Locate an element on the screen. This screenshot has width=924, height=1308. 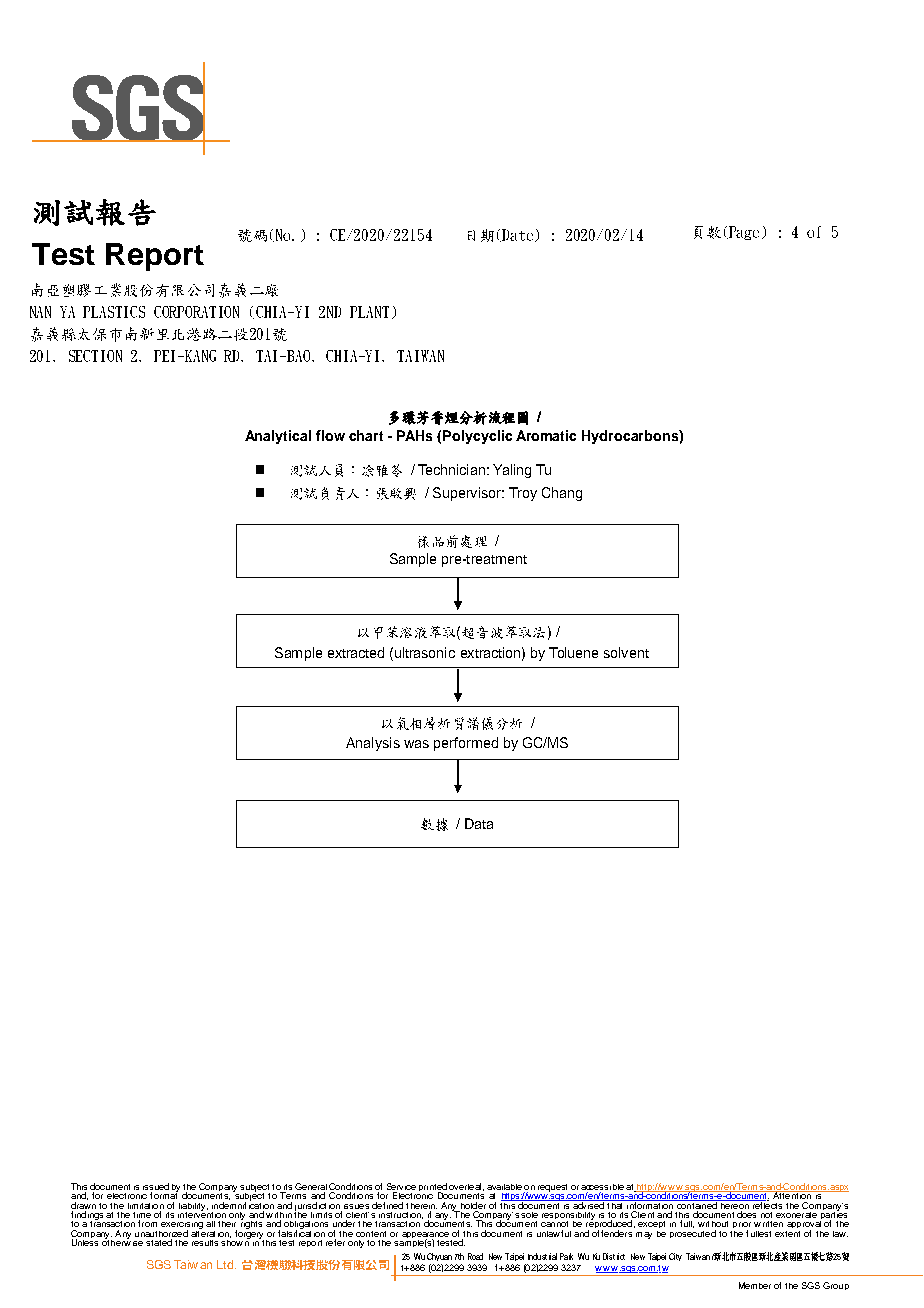
appearance is located at coordinates (425, 1236).
